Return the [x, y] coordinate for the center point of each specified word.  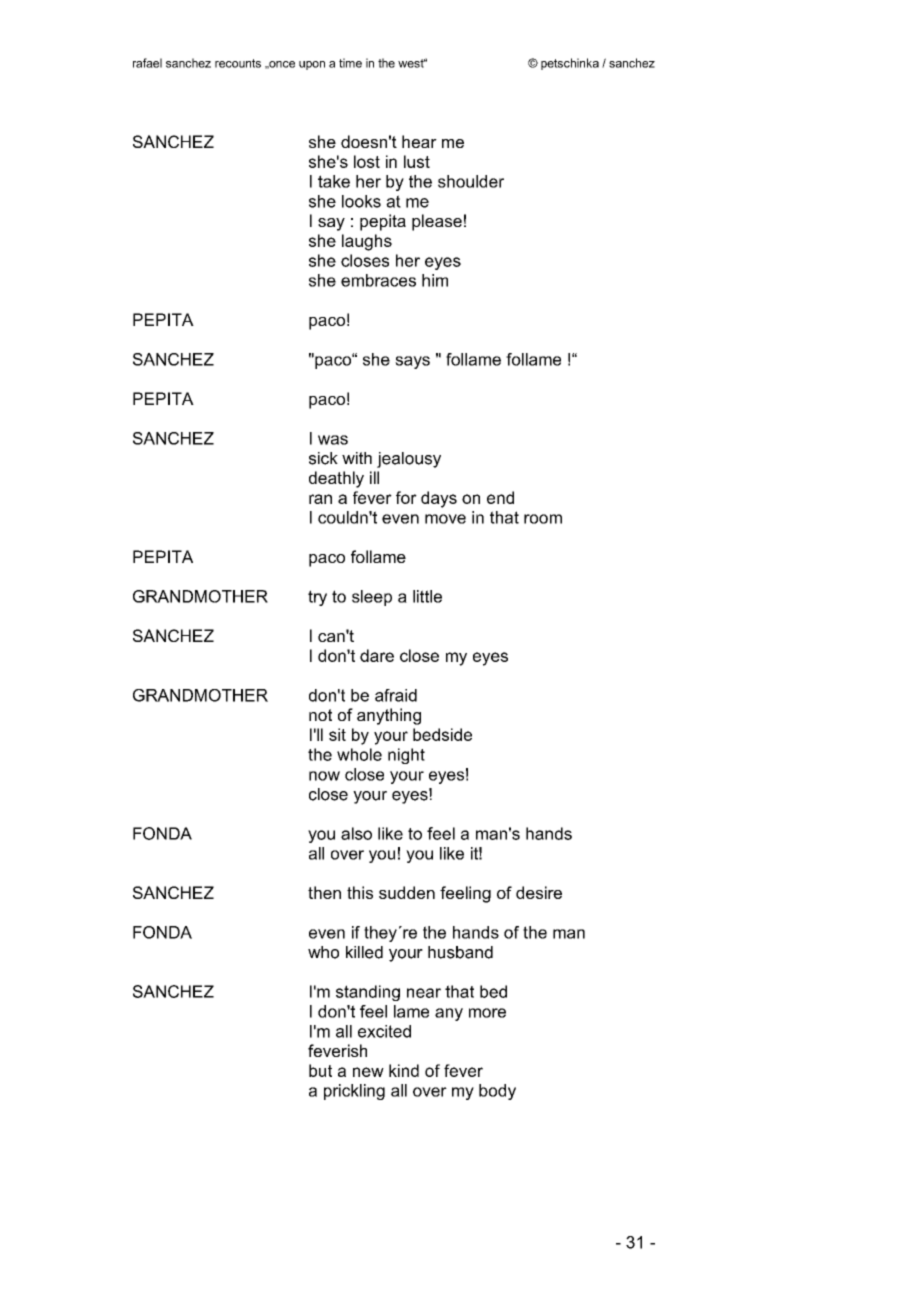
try [317, 598]
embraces [378, 280]
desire [539, 892]
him [435, 280]
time [350, 63]
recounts [238, 63]
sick [323, 458]
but [320, 1070]
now [324, 776]
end [500, 497]
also [356, 833]
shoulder [471, 181]
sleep [372, 598]
